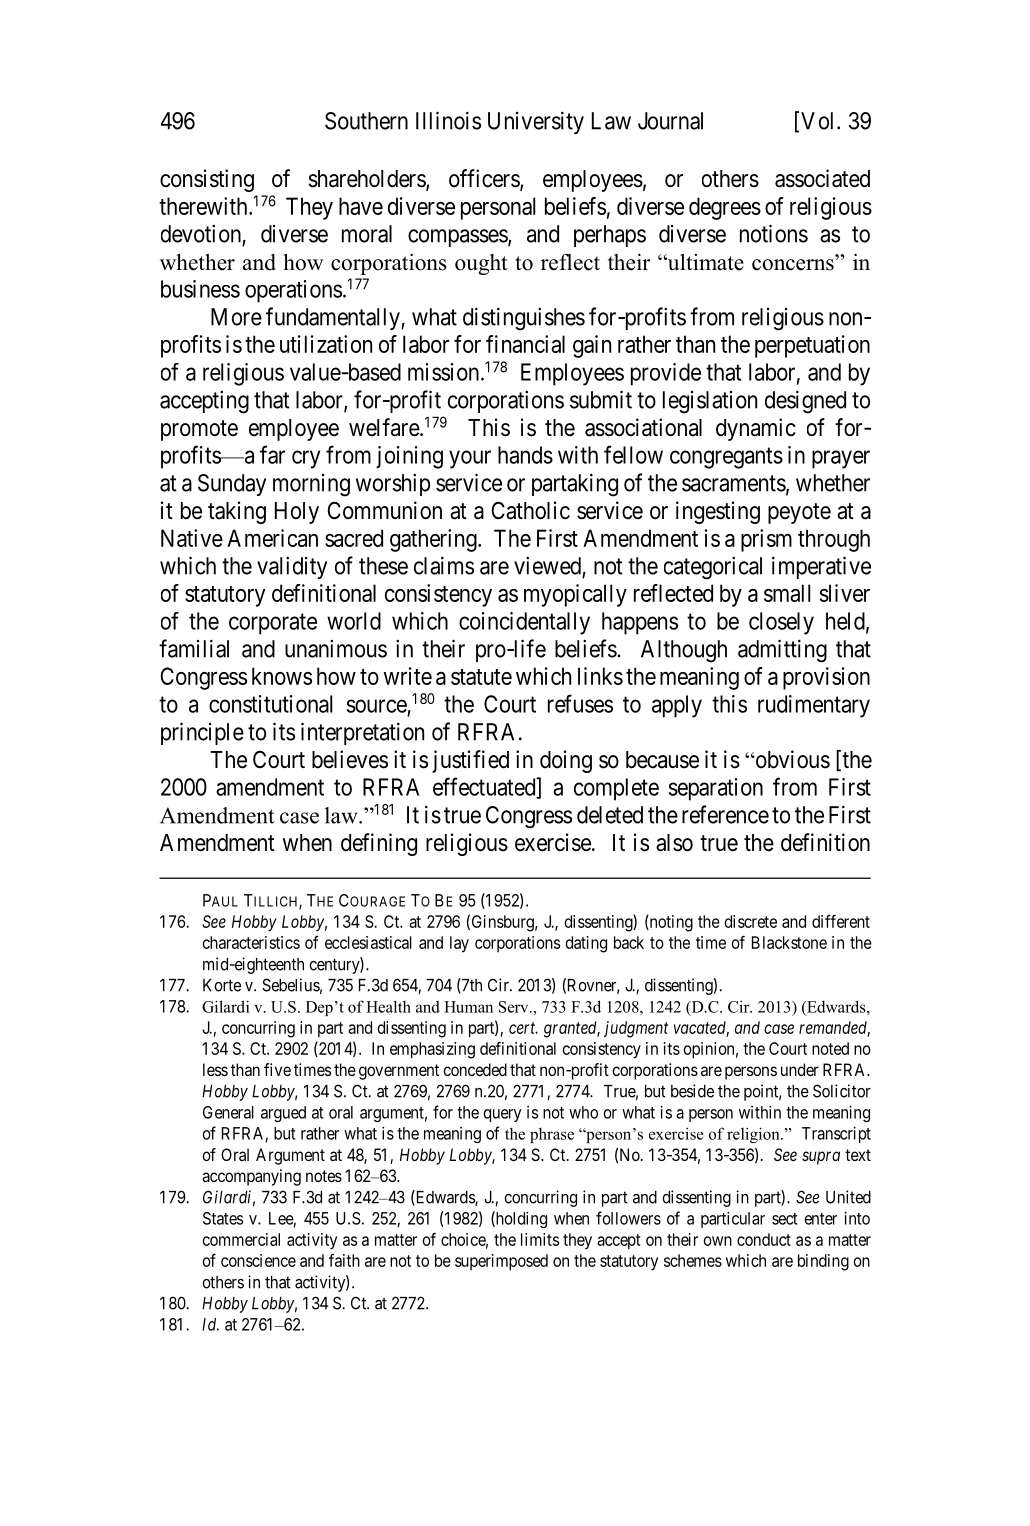 Image resolution: width=1030 pixels, height=1526 pixels. I want to click on characteristics, so click(251, 942).
